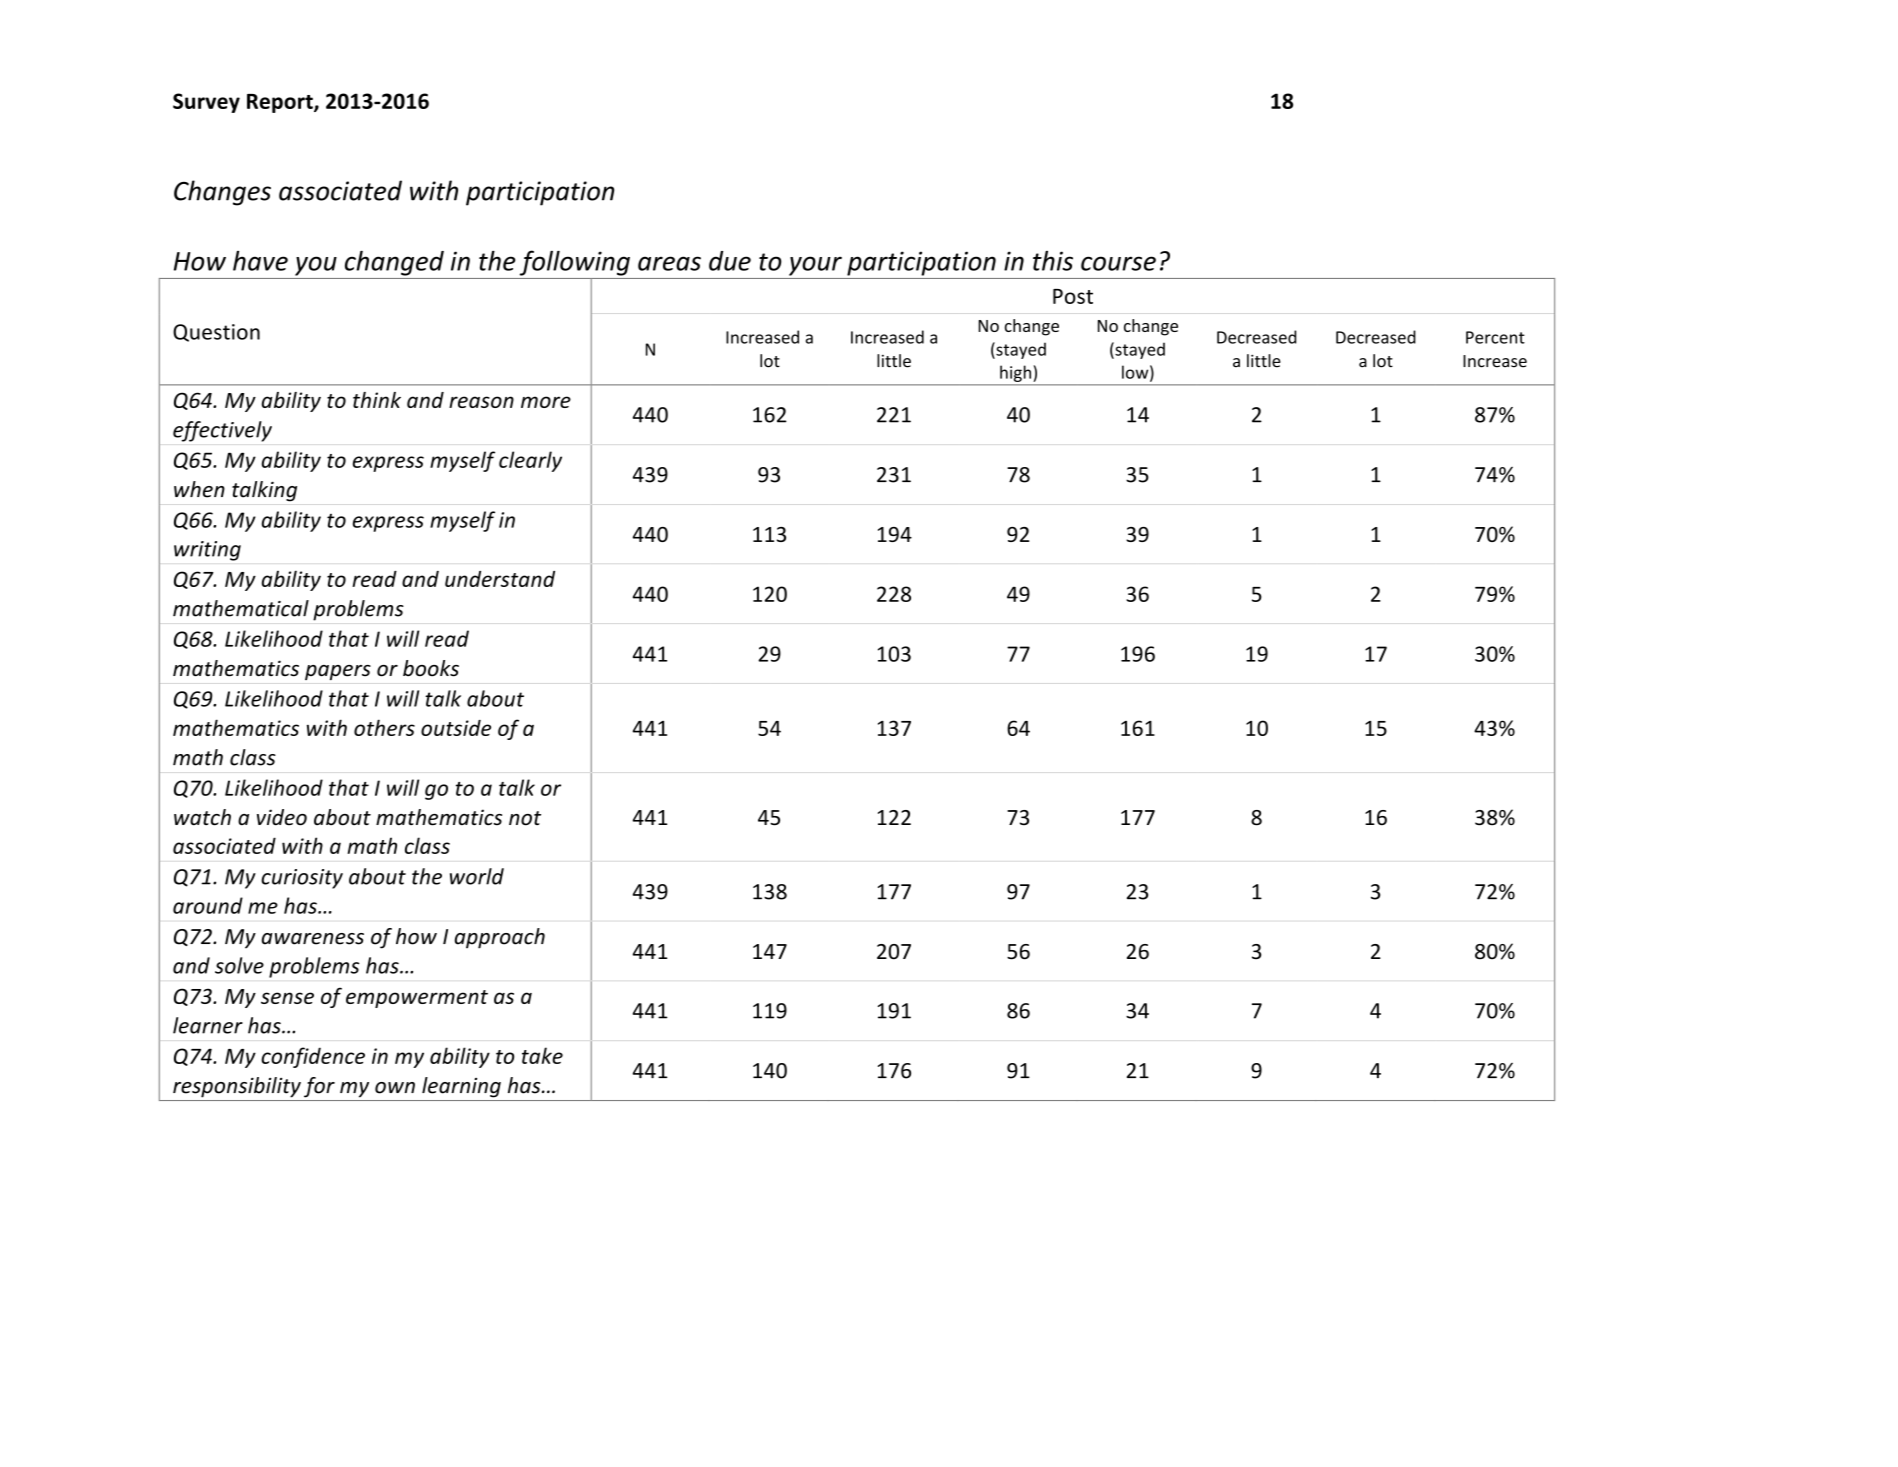 This screenshot has width=1898, height=1467. What do you see at coordinates (500, 579) in the screenshot?
I see `understand` at bounding box center [500, 579].
